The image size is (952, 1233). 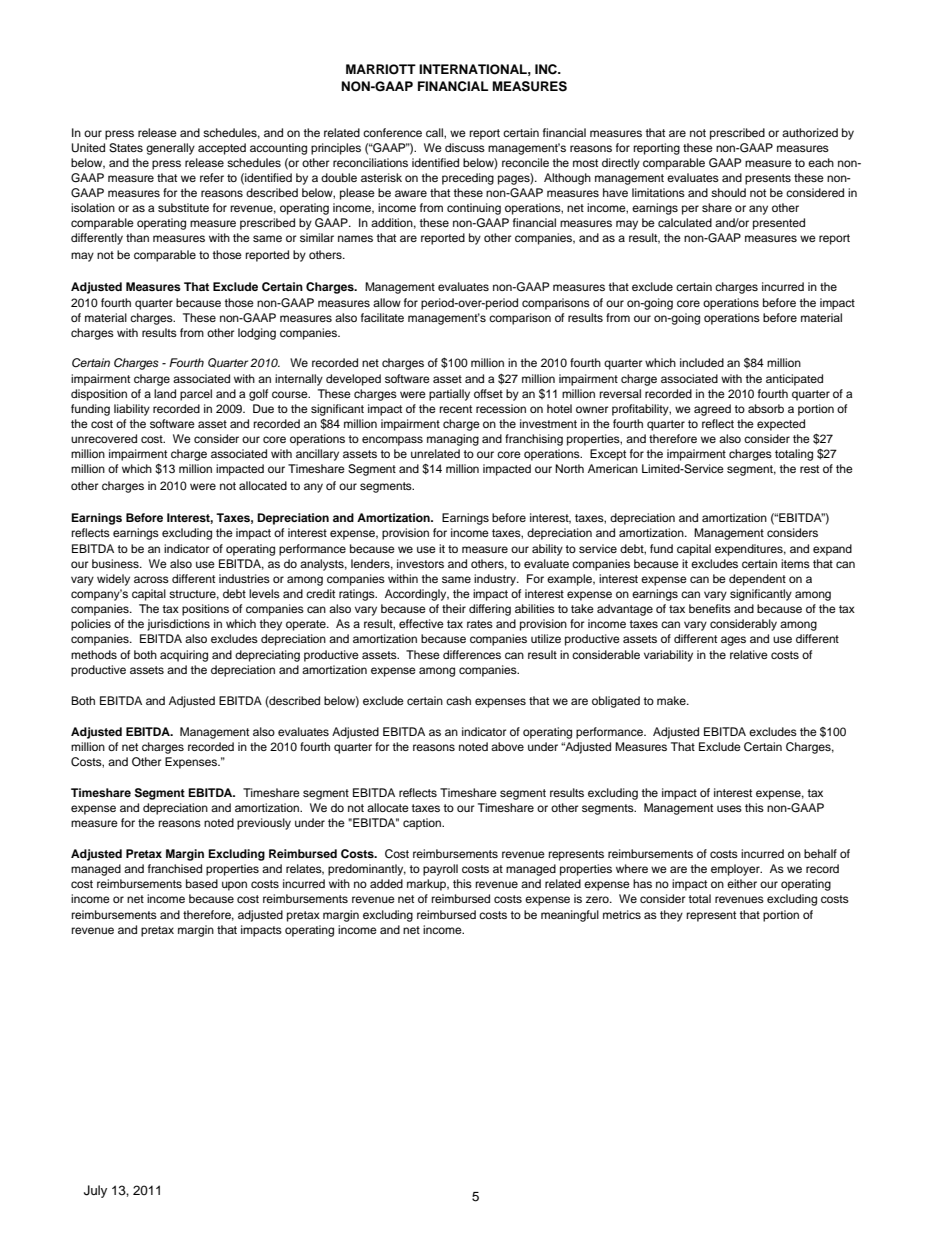 I want to click on land, so click(x=165, y=393).
